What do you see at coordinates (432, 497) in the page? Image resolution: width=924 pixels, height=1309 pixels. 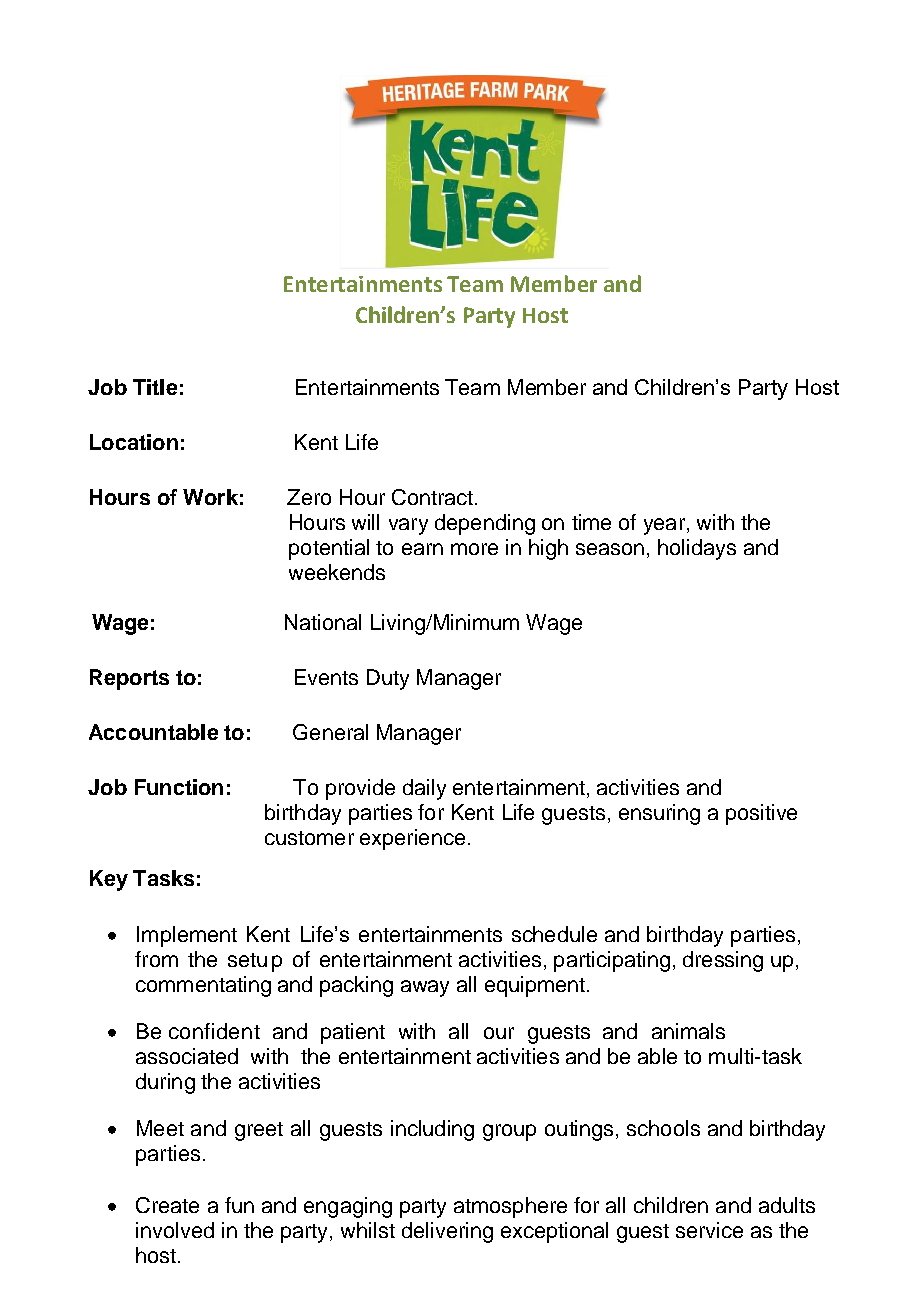 I see `Contract` at bounding box center [432, 497].
